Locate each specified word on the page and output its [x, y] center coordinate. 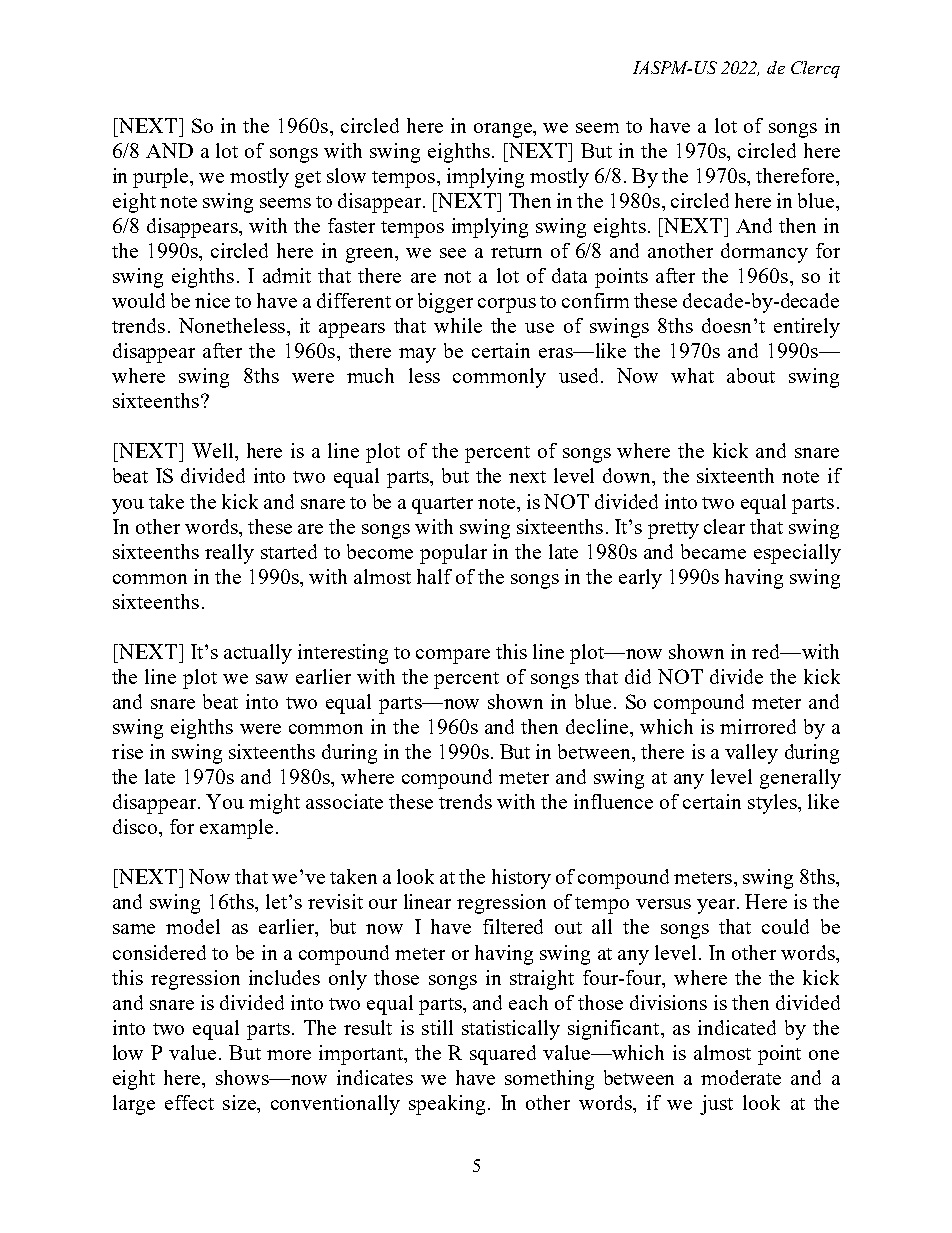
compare [453, 656]
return [516, 252]
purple [162, 178]
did [638, 676]
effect [189, 1102]
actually [258, 654]
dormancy [764, 253]
